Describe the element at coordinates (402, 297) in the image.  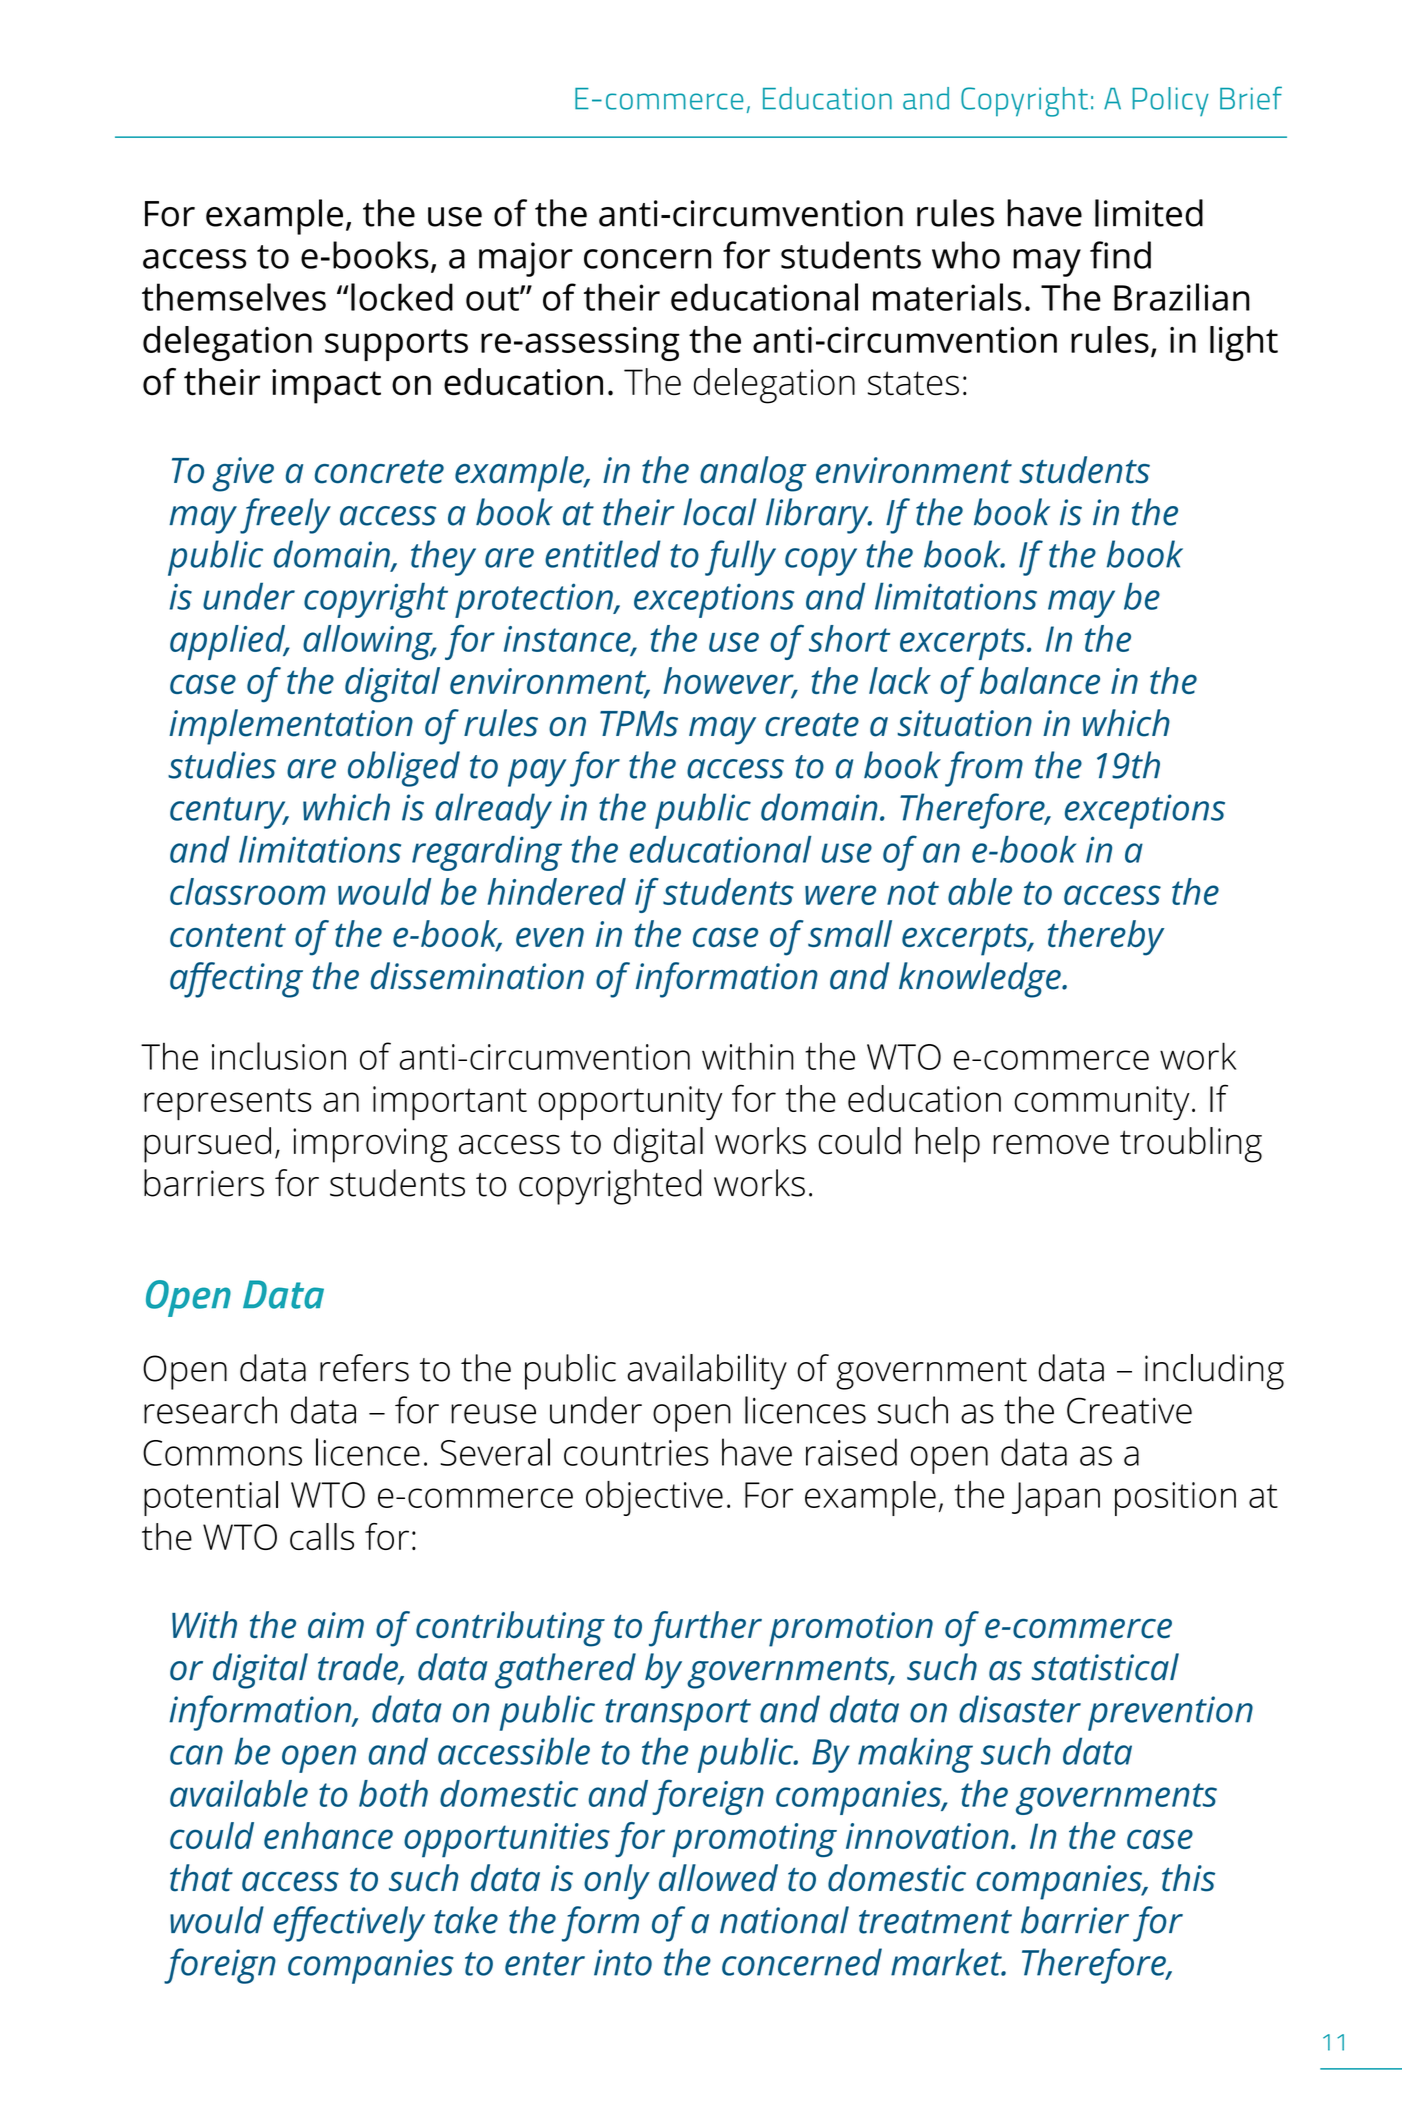
I see `locked` at that location.
